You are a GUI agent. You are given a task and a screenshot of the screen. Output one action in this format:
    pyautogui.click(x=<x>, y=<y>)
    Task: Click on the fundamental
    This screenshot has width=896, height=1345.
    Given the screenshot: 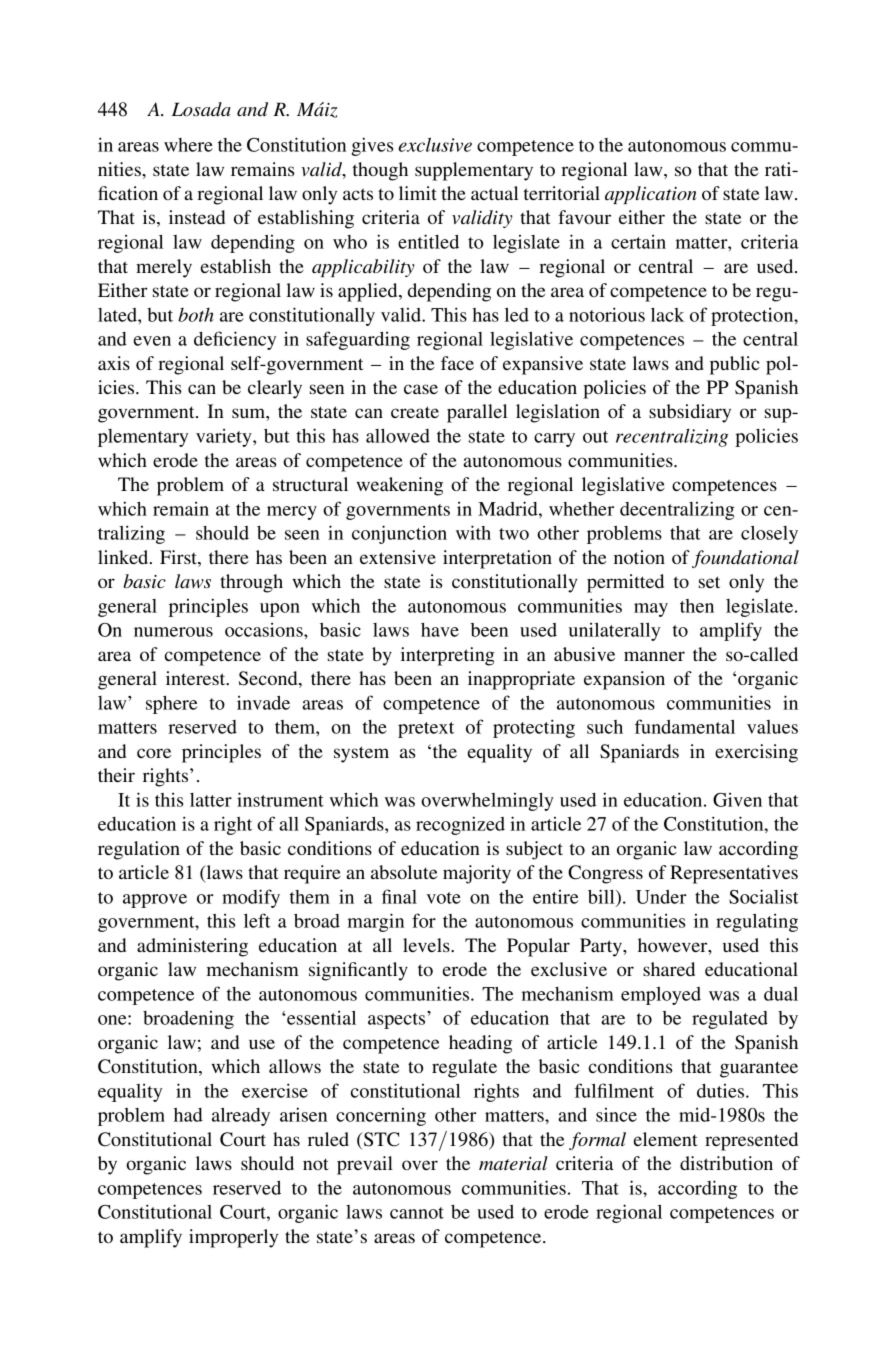 What is the action you would take?
    pyautogui.click(x=685, y=726)
